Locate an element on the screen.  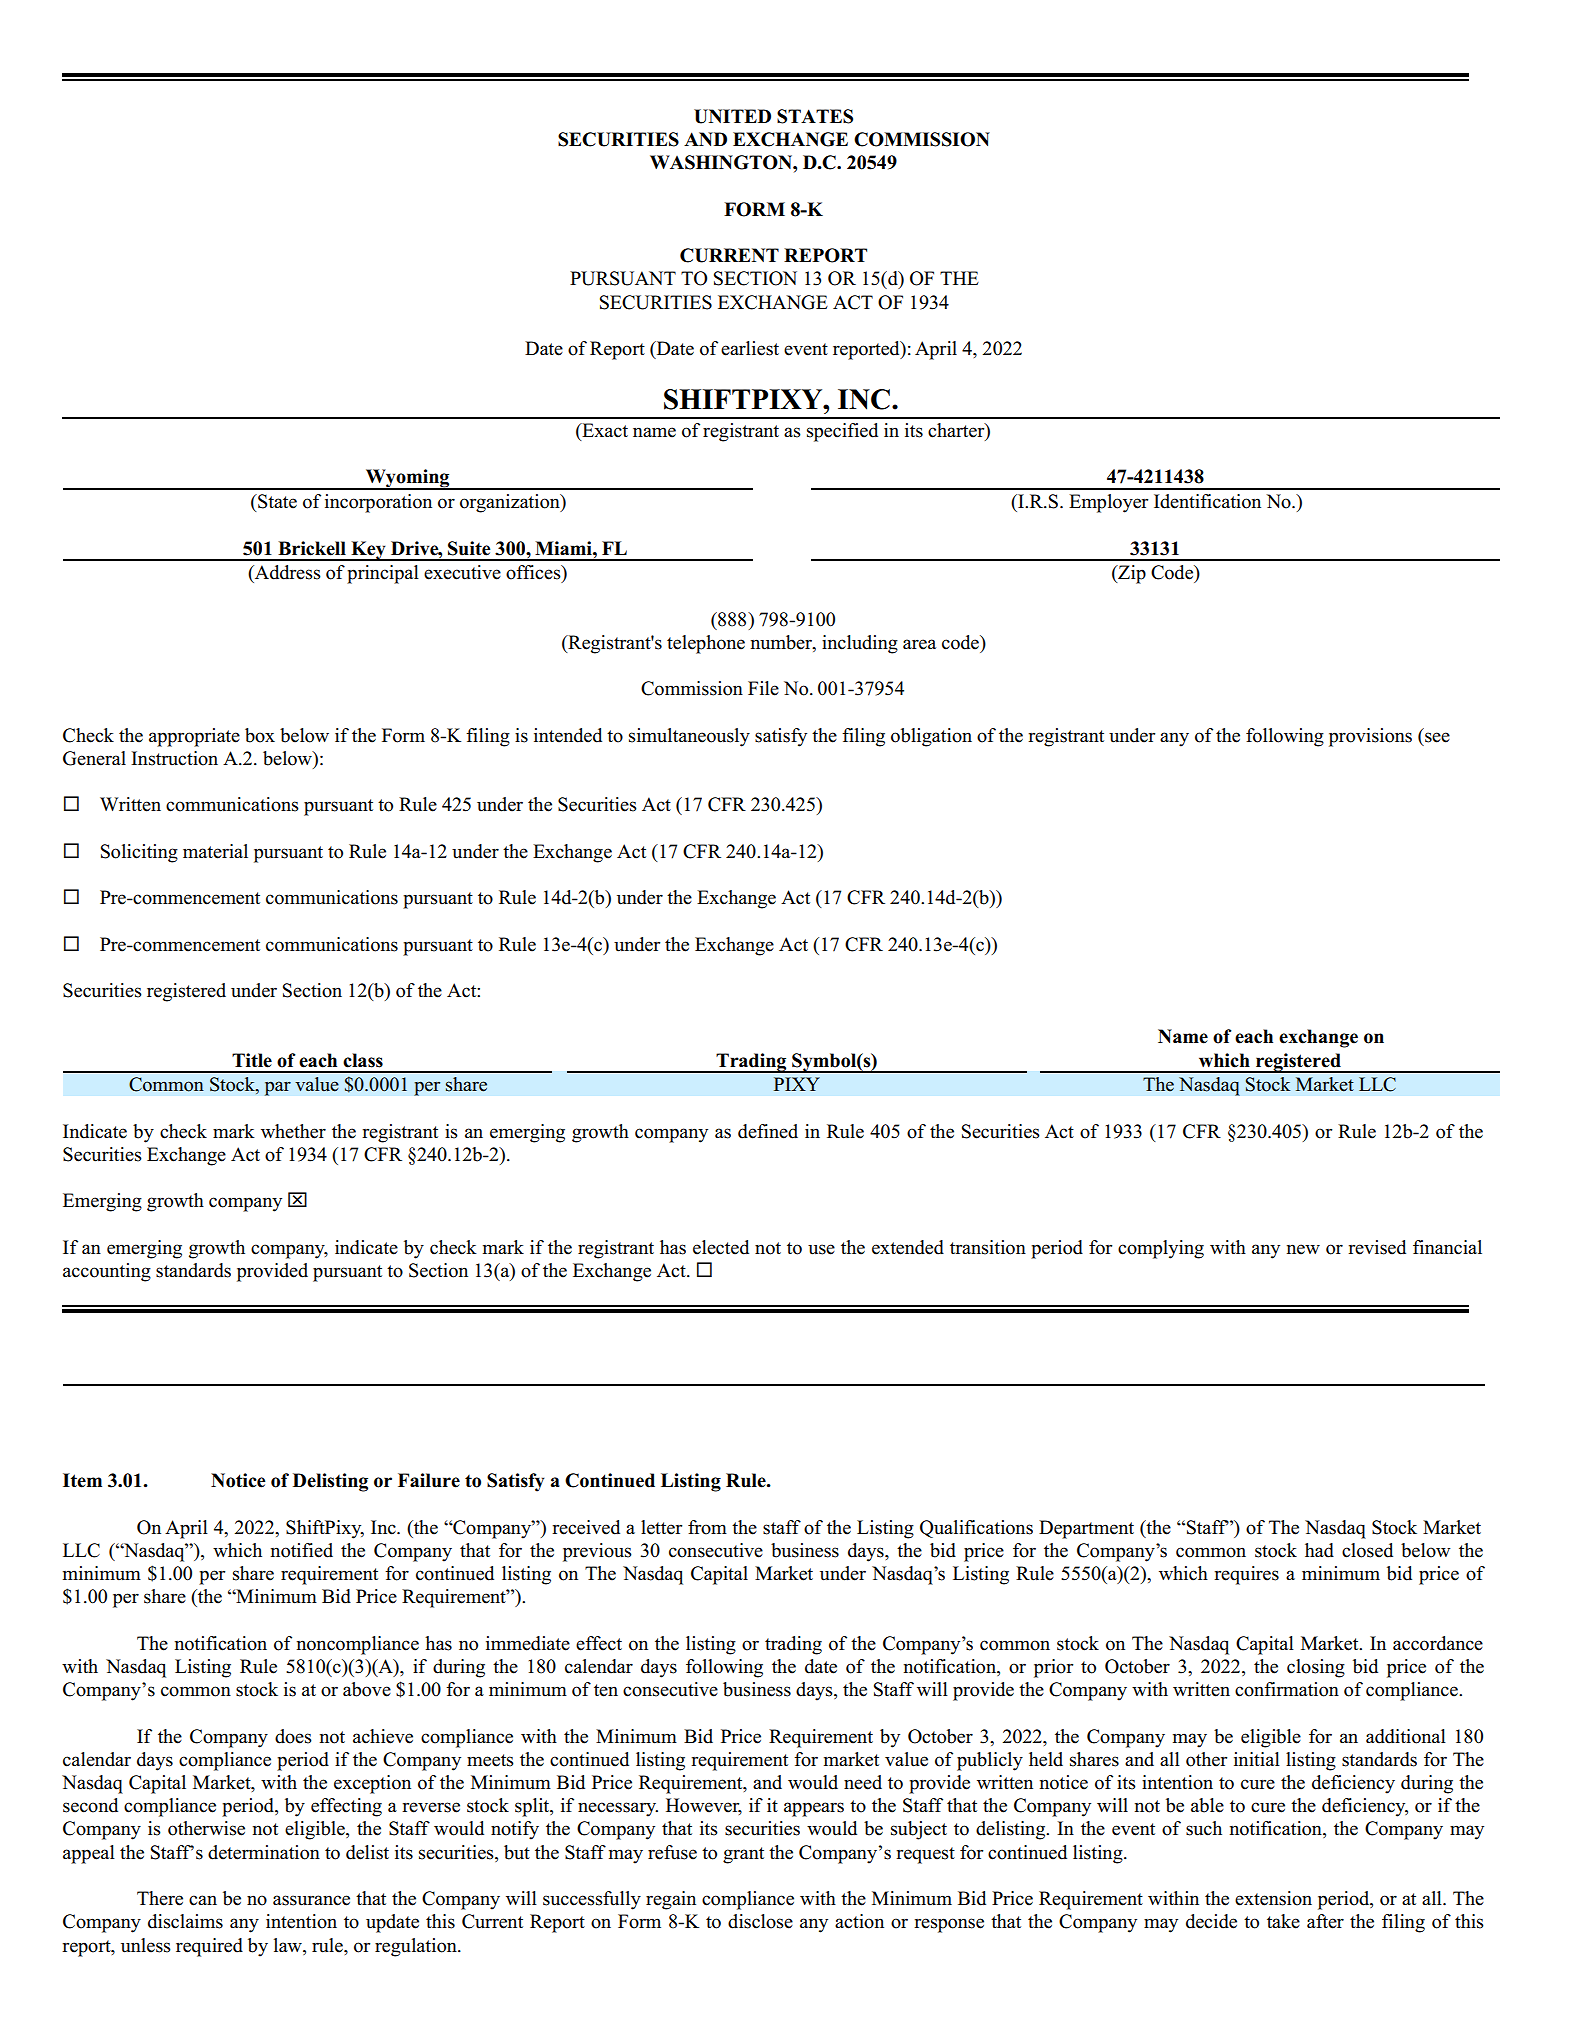
Title is located at coordinates (252, 1060).
